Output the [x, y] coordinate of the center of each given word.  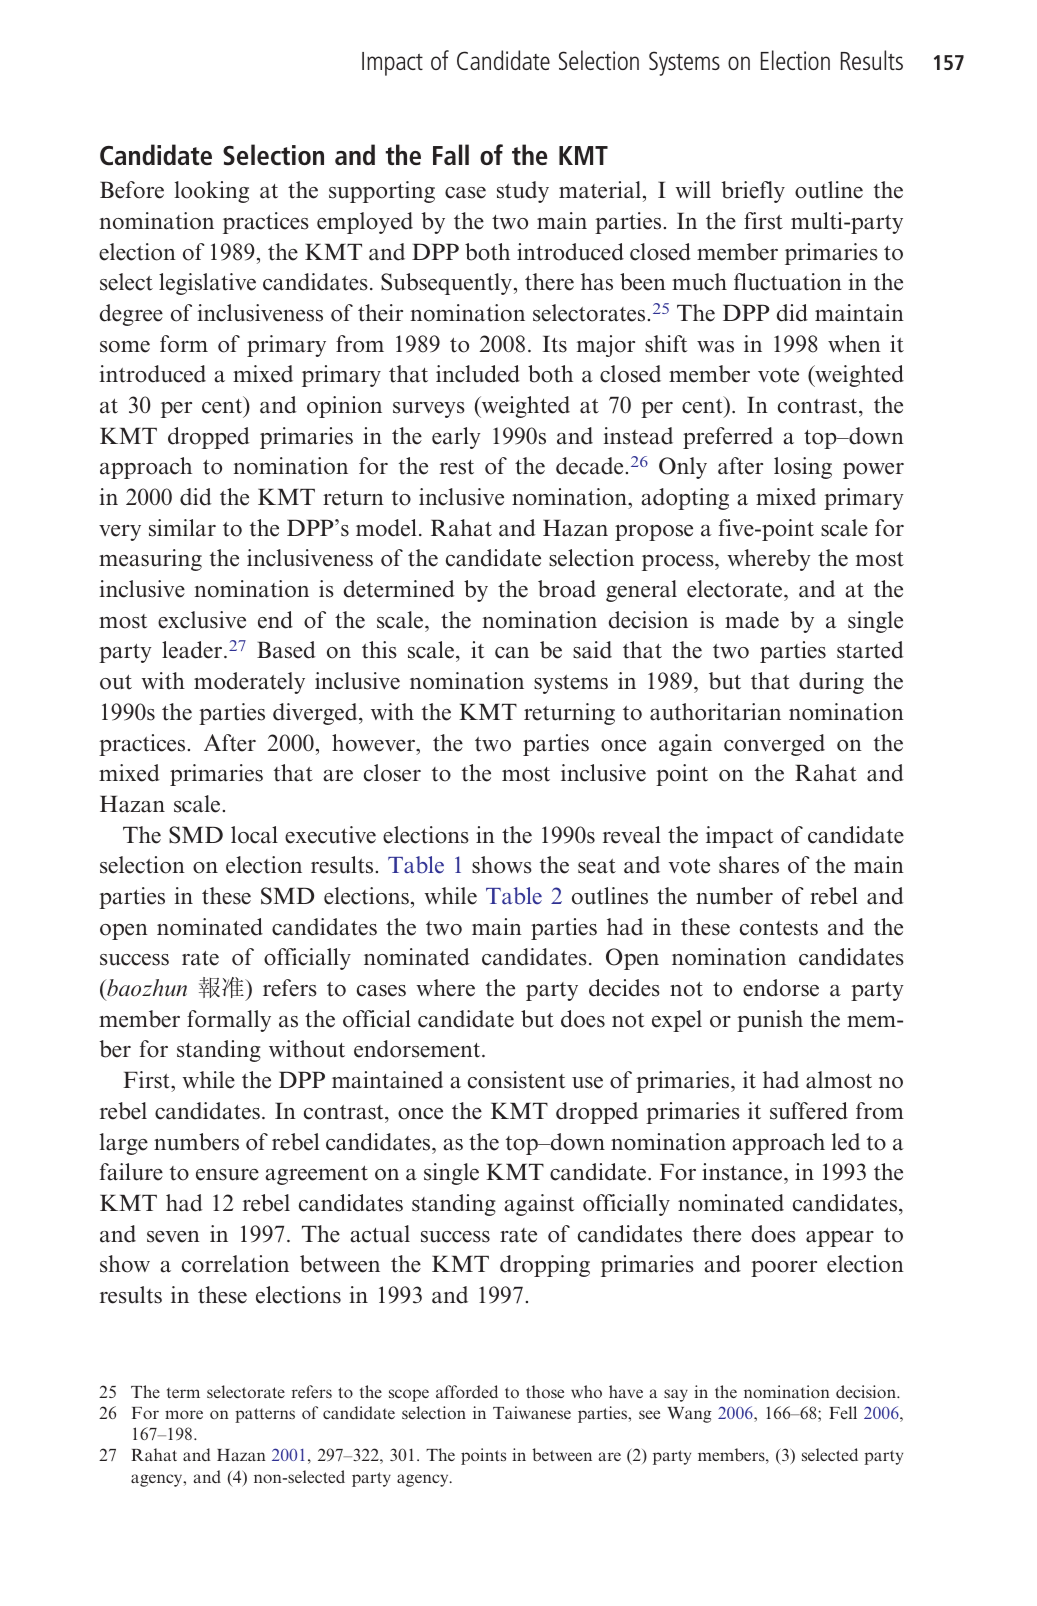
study [523, 192]
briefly [753, 192]
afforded [467, 1391]
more [184, 1414]
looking [211, 192]
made [752, 620]
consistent [517, 1080]
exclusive [202, 620]
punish [770, 1021]
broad [567, 589]
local [254, 835]
